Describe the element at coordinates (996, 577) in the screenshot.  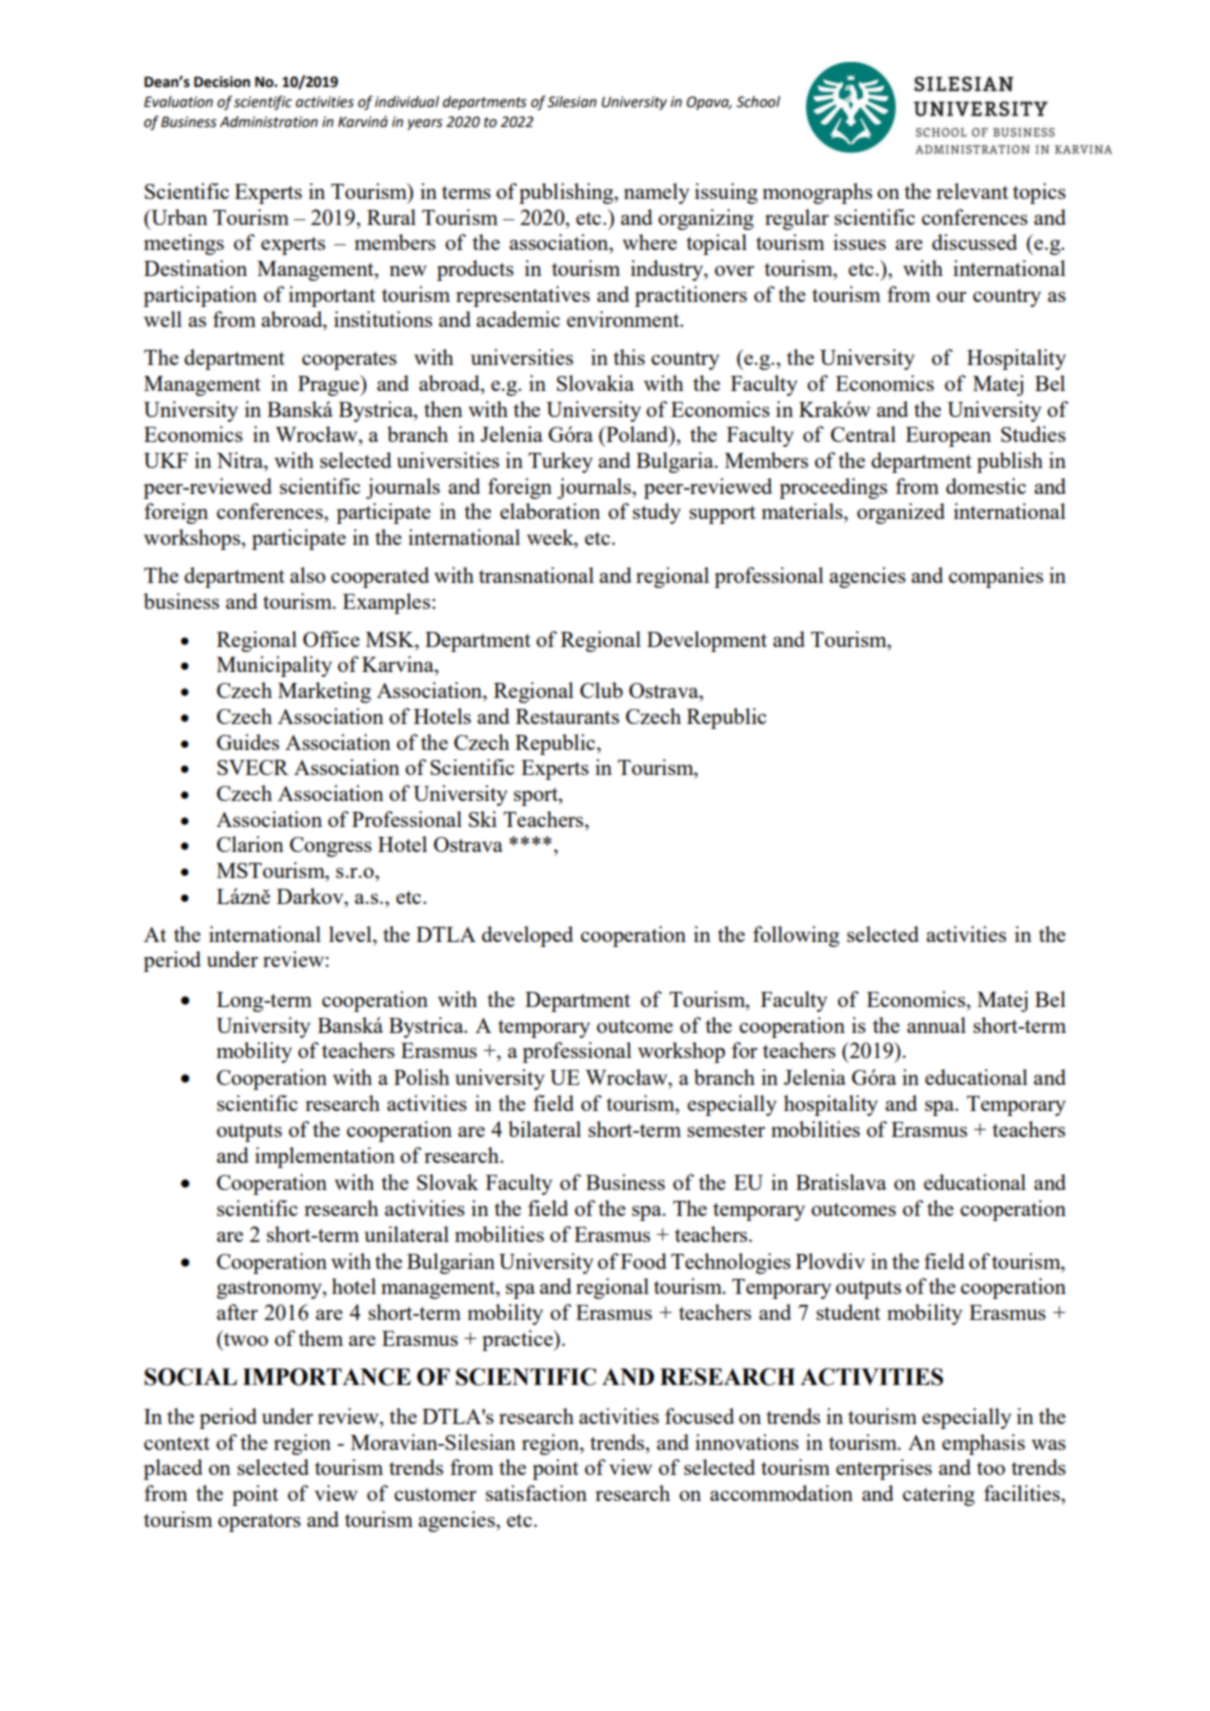
I see `companies` at that location.
